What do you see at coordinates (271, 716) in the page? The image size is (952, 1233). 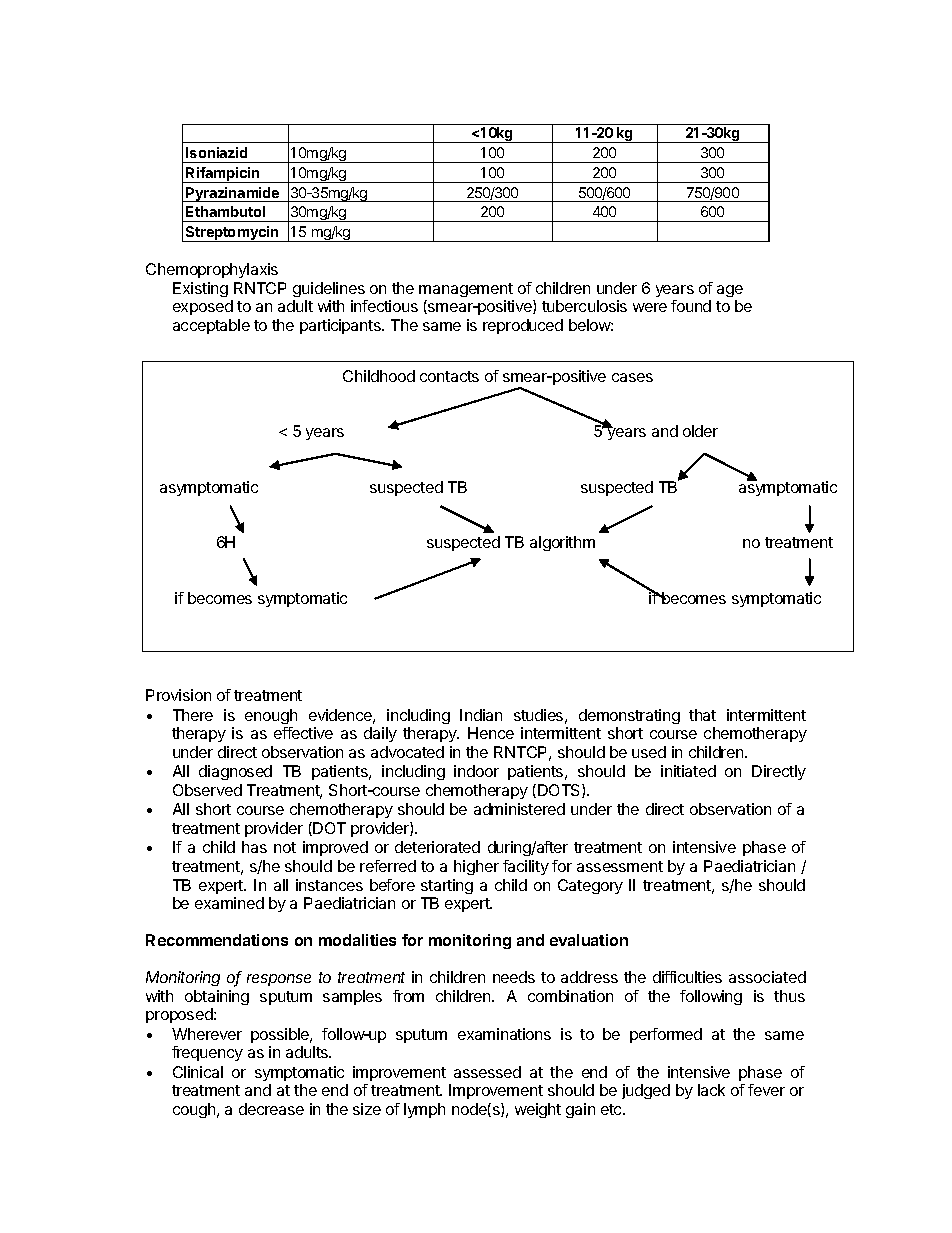 I see `enough` at bounding box center [271, 716].
